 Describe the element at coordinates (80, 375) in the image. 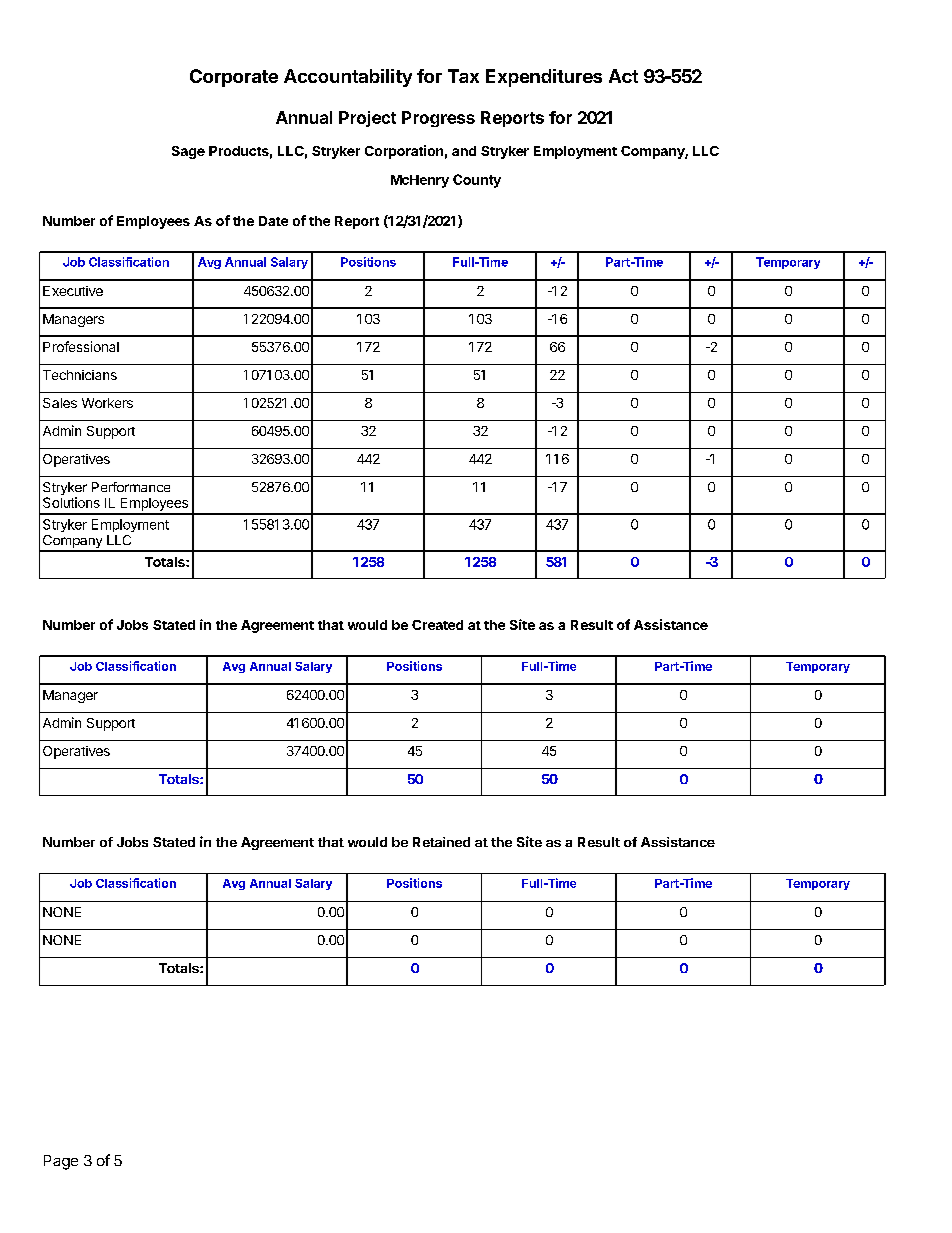

I see `Technicians` at that location.
